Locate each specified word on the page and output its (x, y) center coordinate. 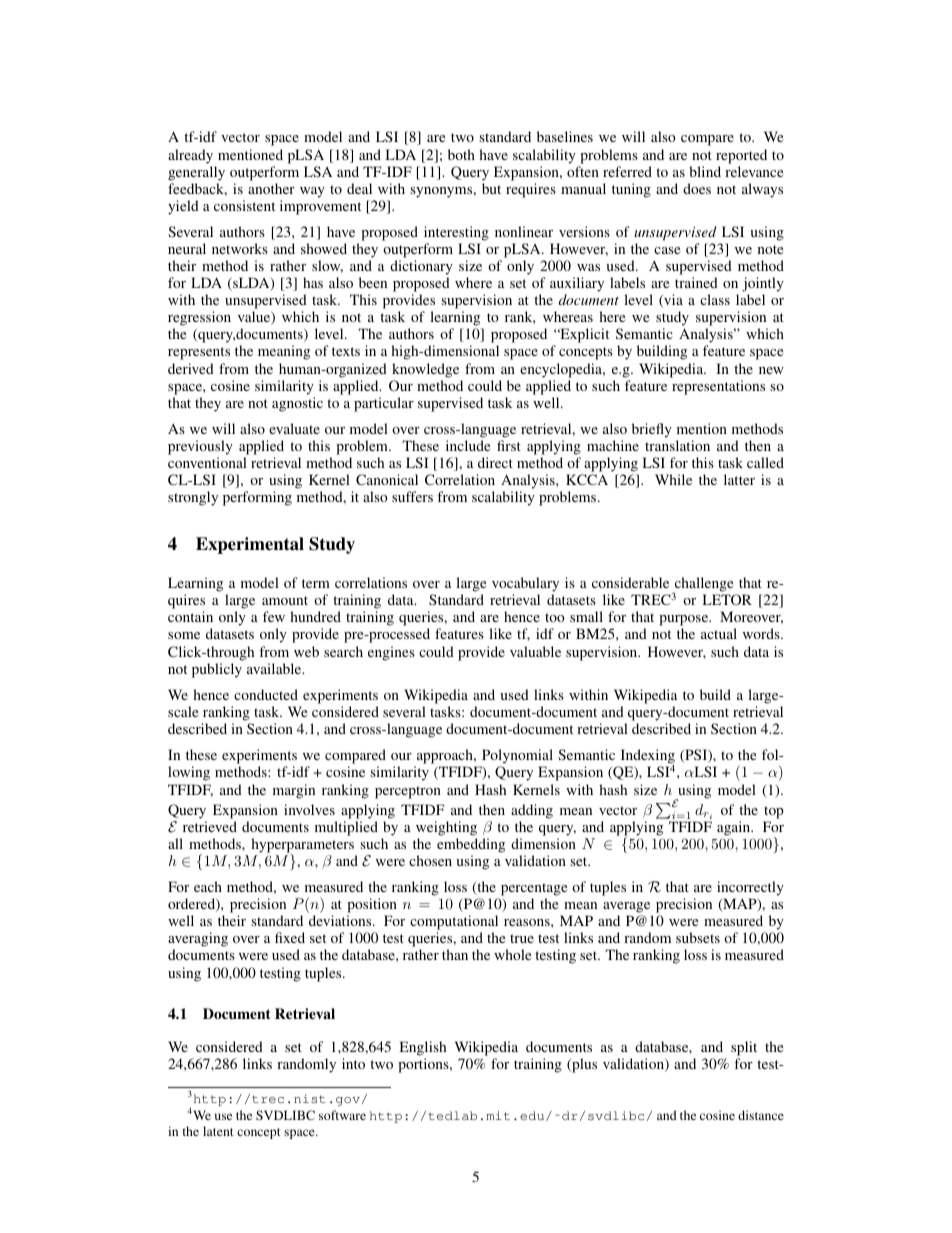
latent (218, 1131)
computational (454, 924)
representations (718, 387)
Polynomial (516, 758)
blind (705, 171)
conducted (266, 694)
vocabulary (525, 586)
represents (199, 353)
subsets (698, 937)
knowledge (425, 370)
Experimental (250, 545)
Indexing (646, 758)
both (461, 154)
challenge (704, 586)
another (271, 188)
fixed (290, 937)
